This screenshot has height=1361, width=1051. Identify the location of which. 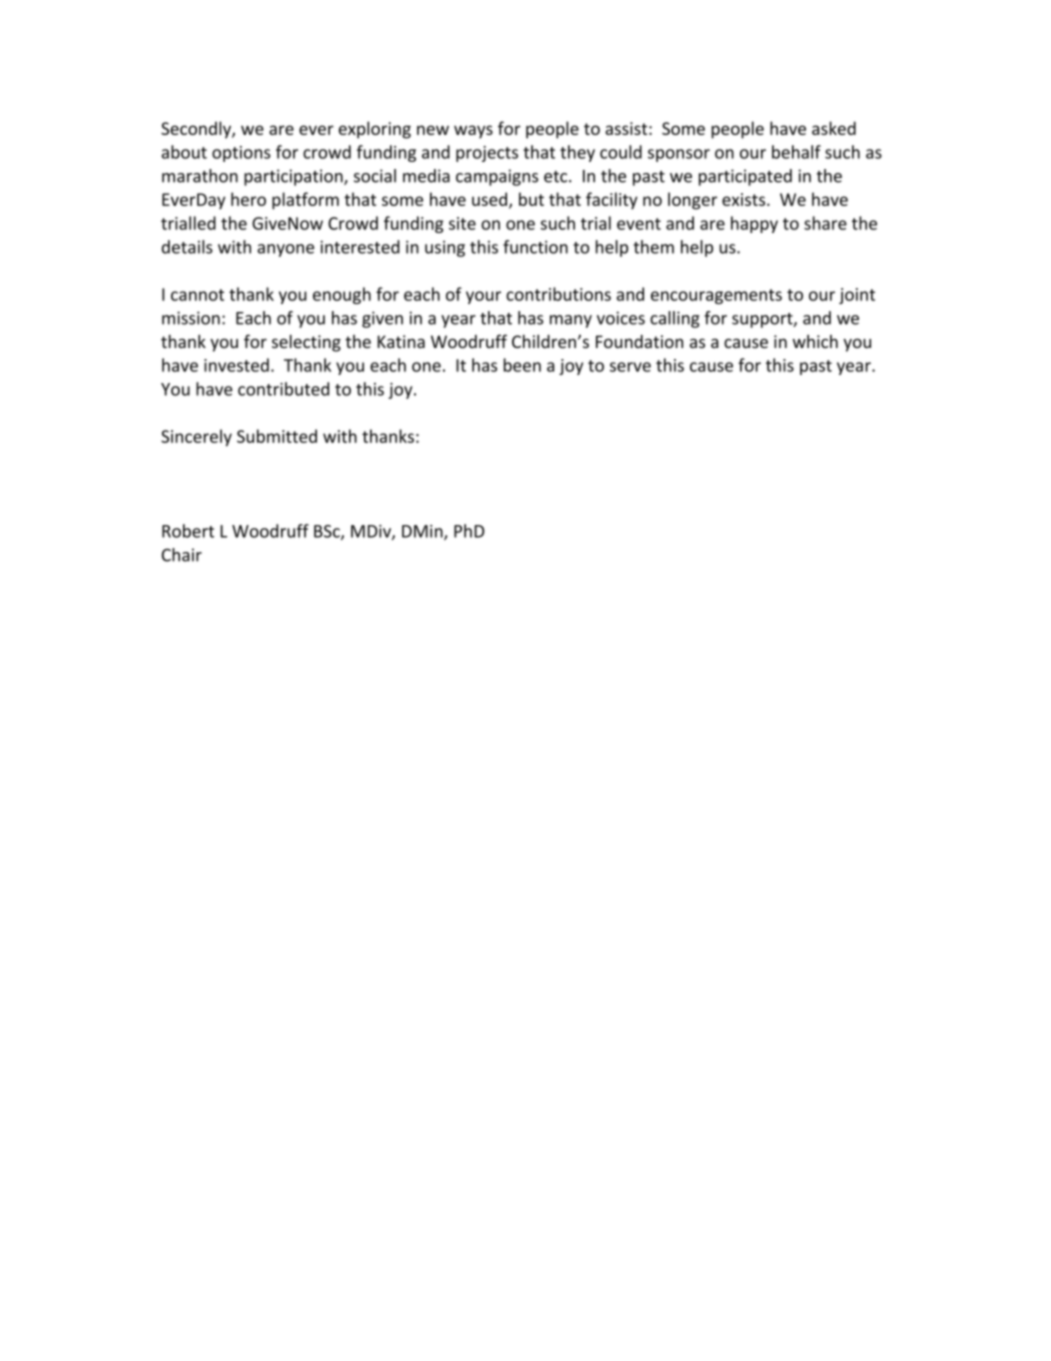
(815, 341).
